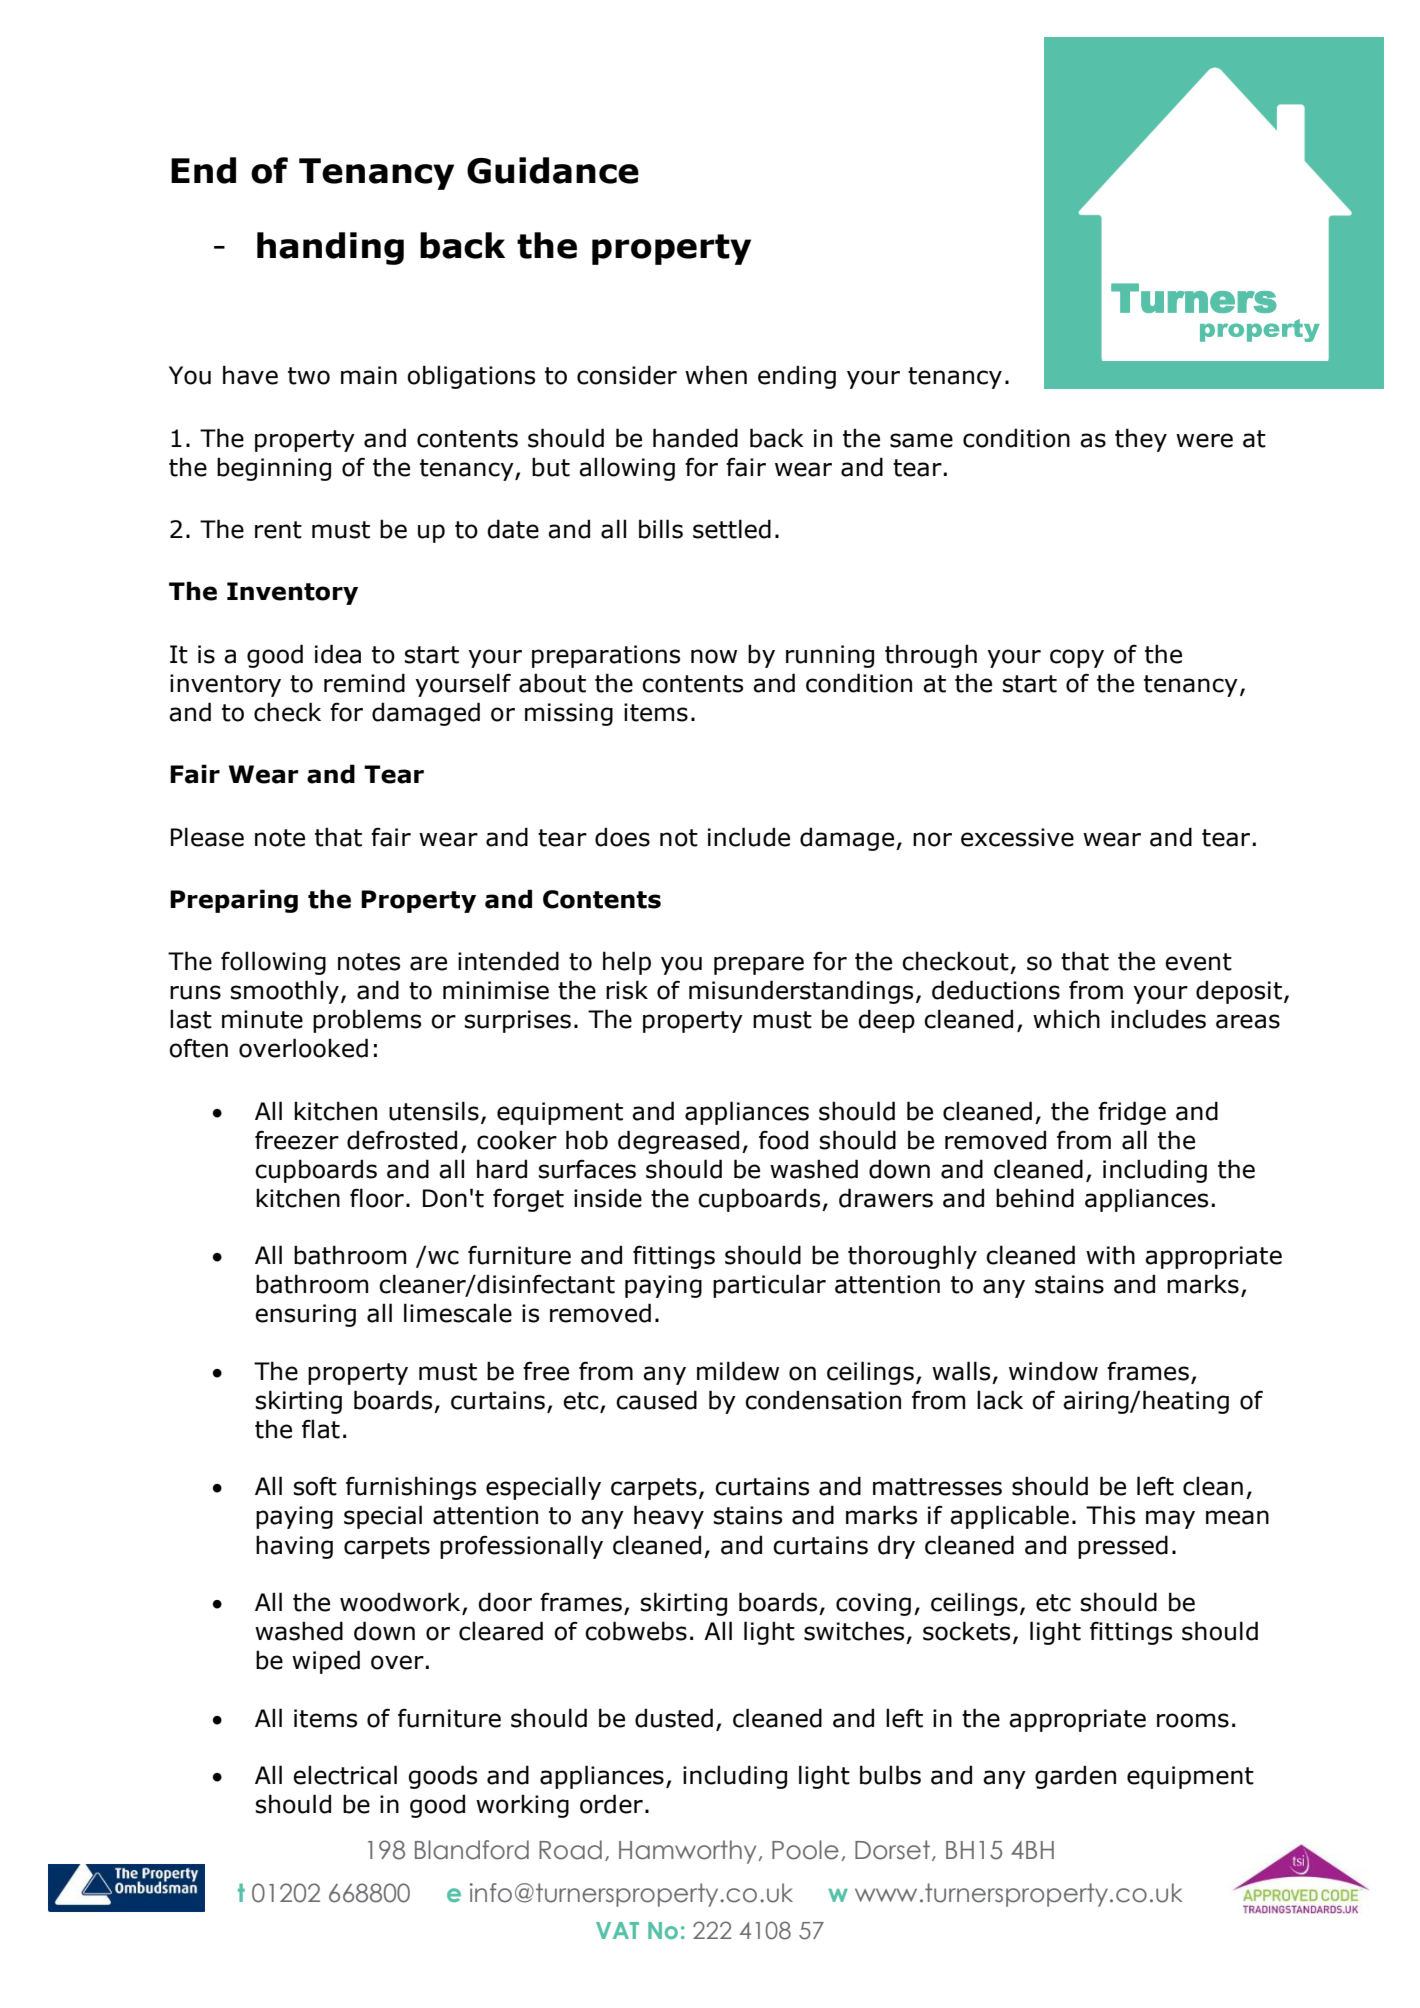 The width and height of the image is (1420, 2008). I want to click on copy, so click(1077, 658).
